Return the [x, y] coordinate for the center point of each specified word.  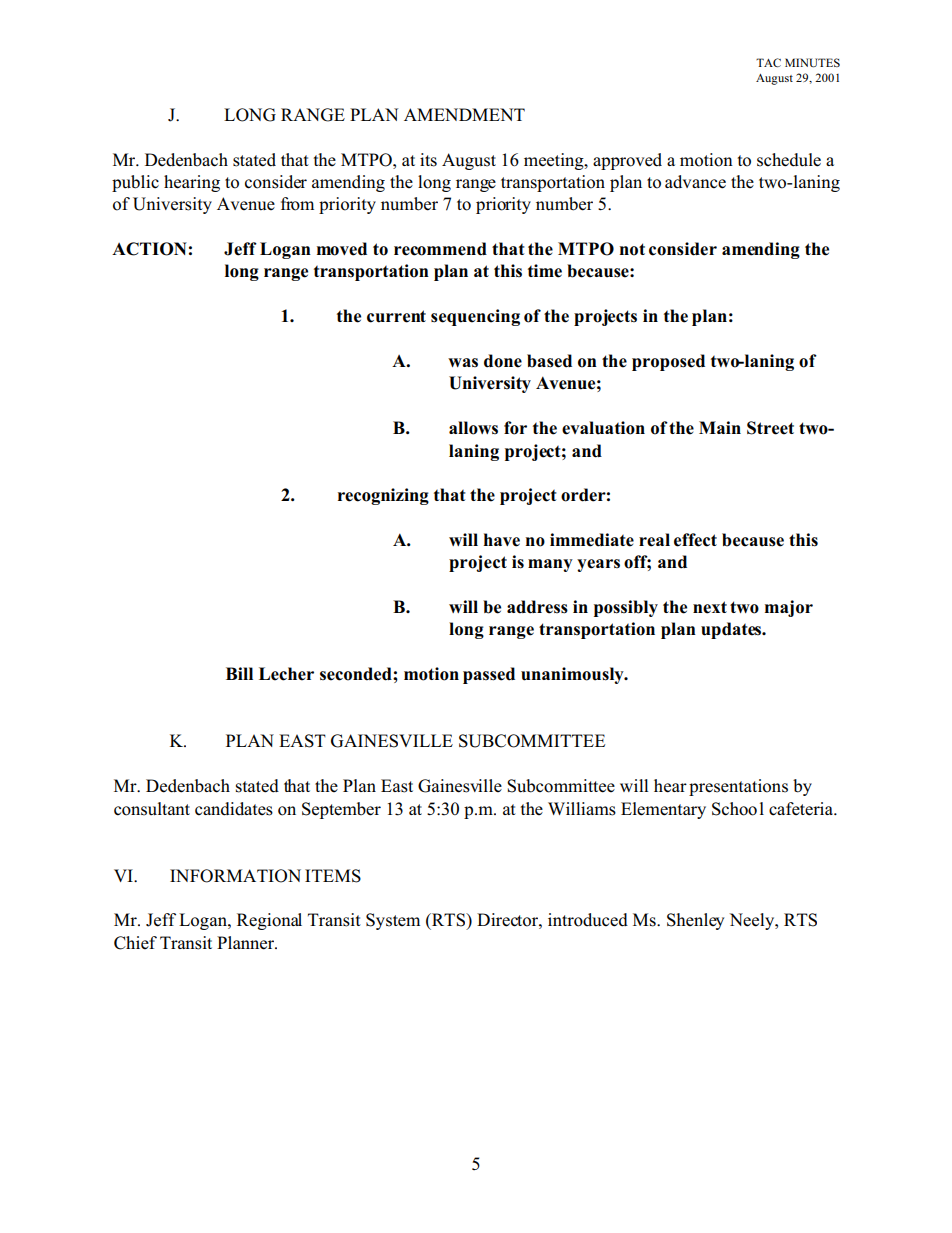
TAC [768, 62]
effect [695, 540]
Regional [269, 921]
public [135, 183]
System [393, 921]
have [502, 540]
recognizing [383, 496]
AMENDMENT [464, 114]
